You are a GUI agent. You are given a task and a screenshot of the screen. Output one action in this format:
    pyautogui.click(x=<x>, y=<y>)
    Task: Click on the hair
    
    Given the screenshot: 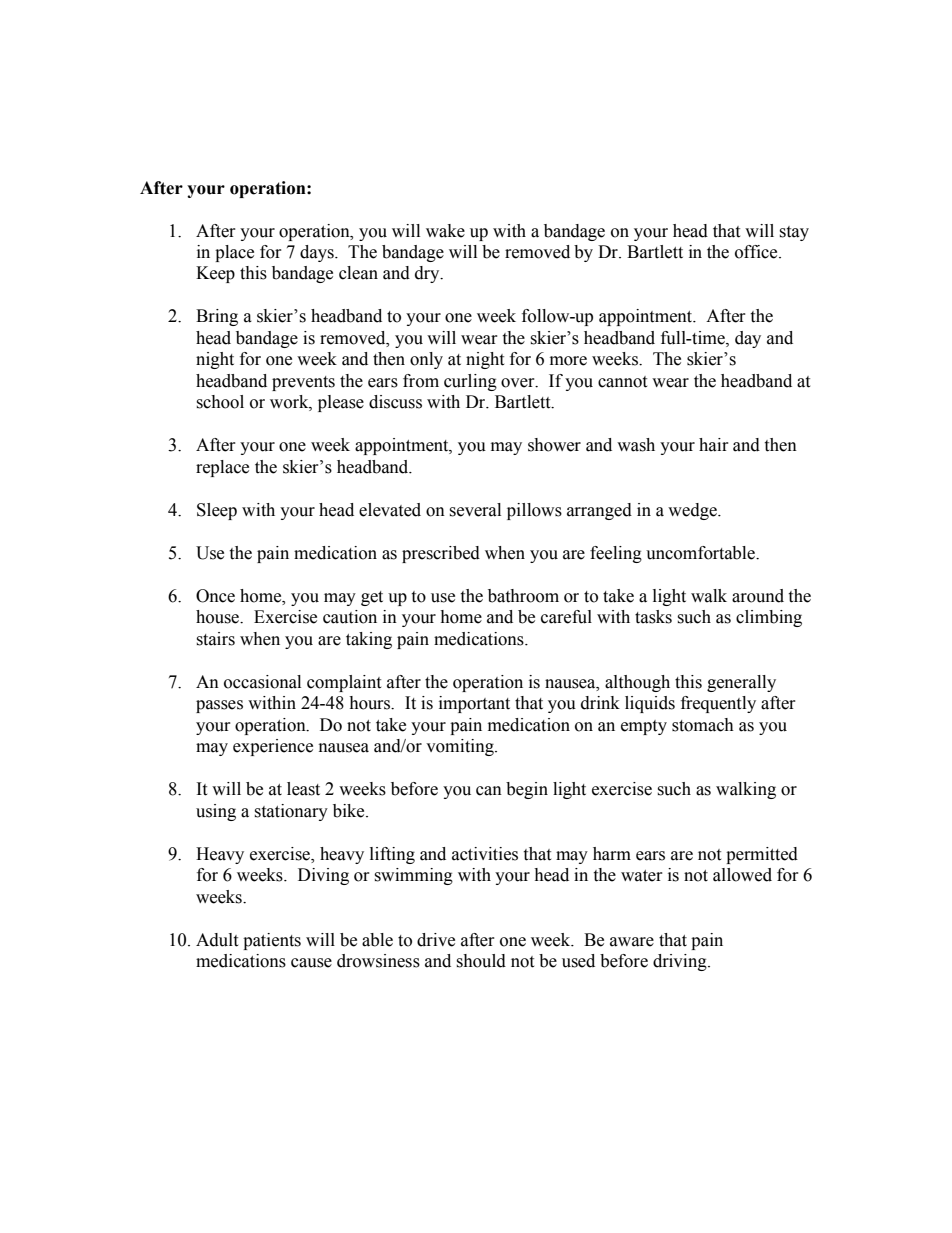 What is the action you would take?
    pyautogui.click(x=714, y=445)
